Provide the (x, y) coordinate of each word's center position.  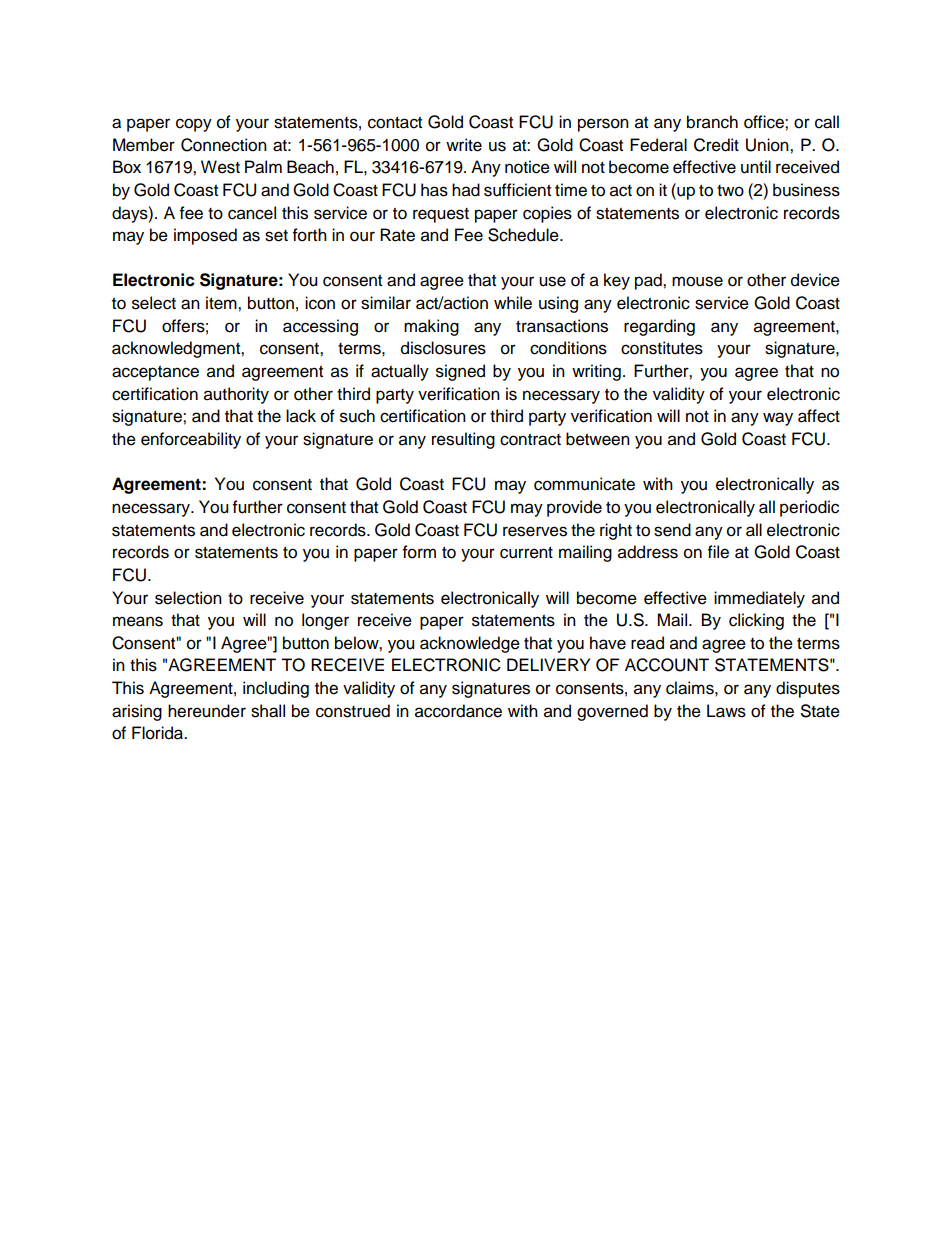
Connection (224, 145)
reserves (535, 531)
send (672, 530)
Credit (716, 145)
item (222, 303)
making (431, 327)
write (464, 145)
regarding (659, 327)
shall (268, 711)
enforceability (191, 440)
